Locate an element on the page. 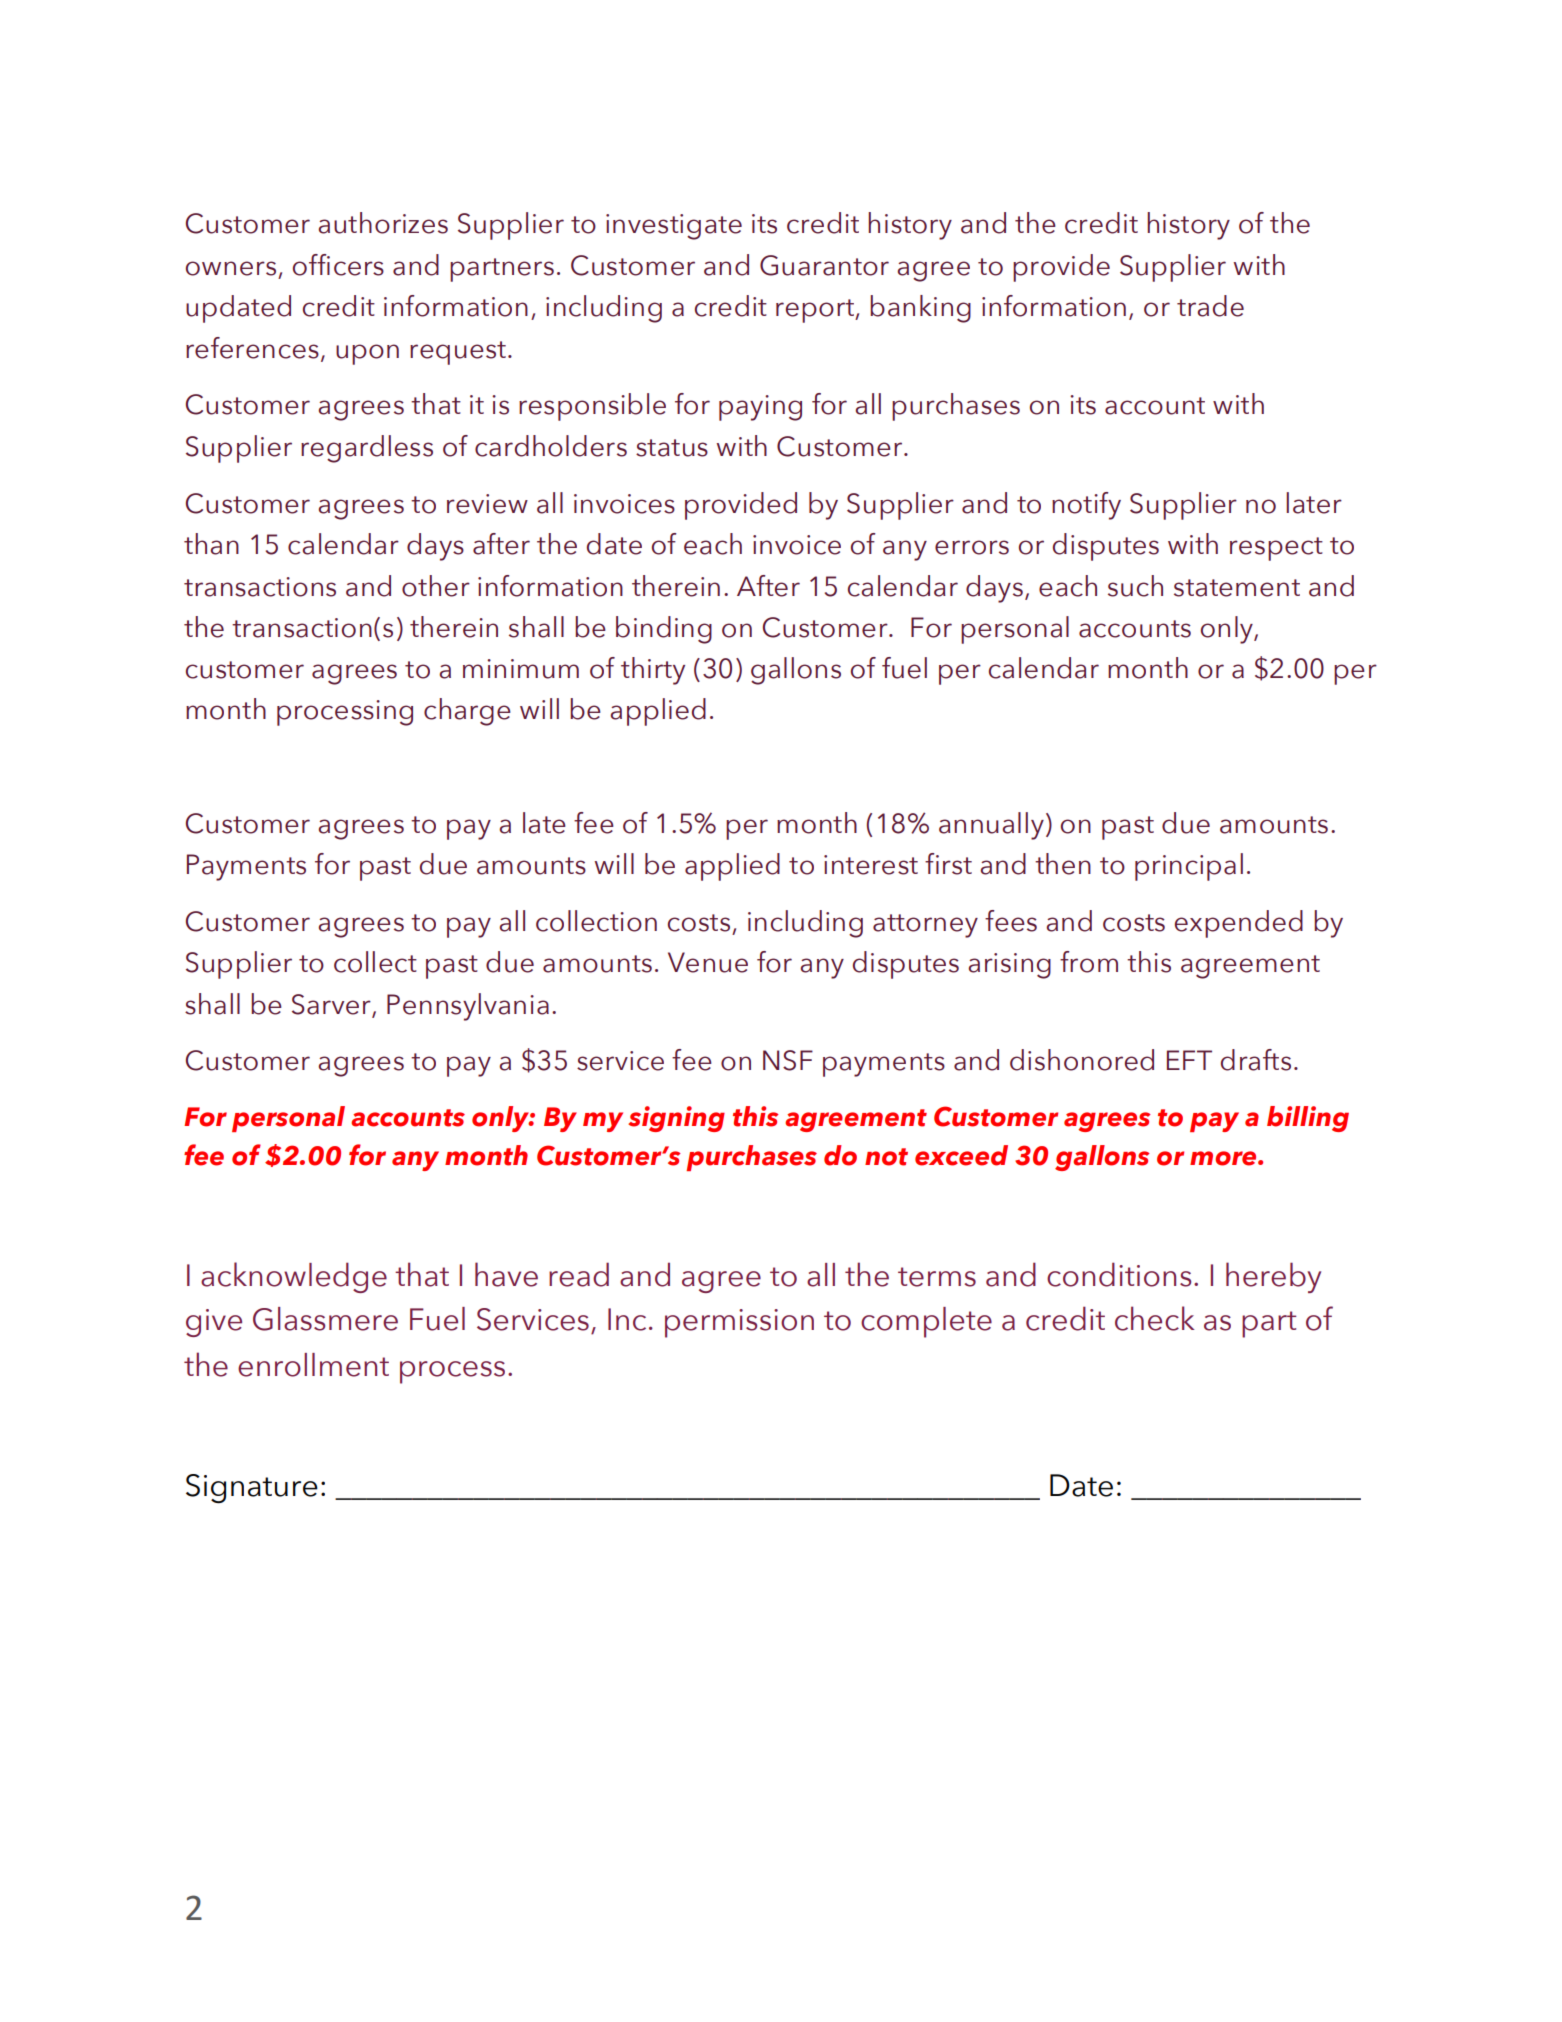 This document has height=2022, width=1562. interest is located at coordinates (871, 865).
